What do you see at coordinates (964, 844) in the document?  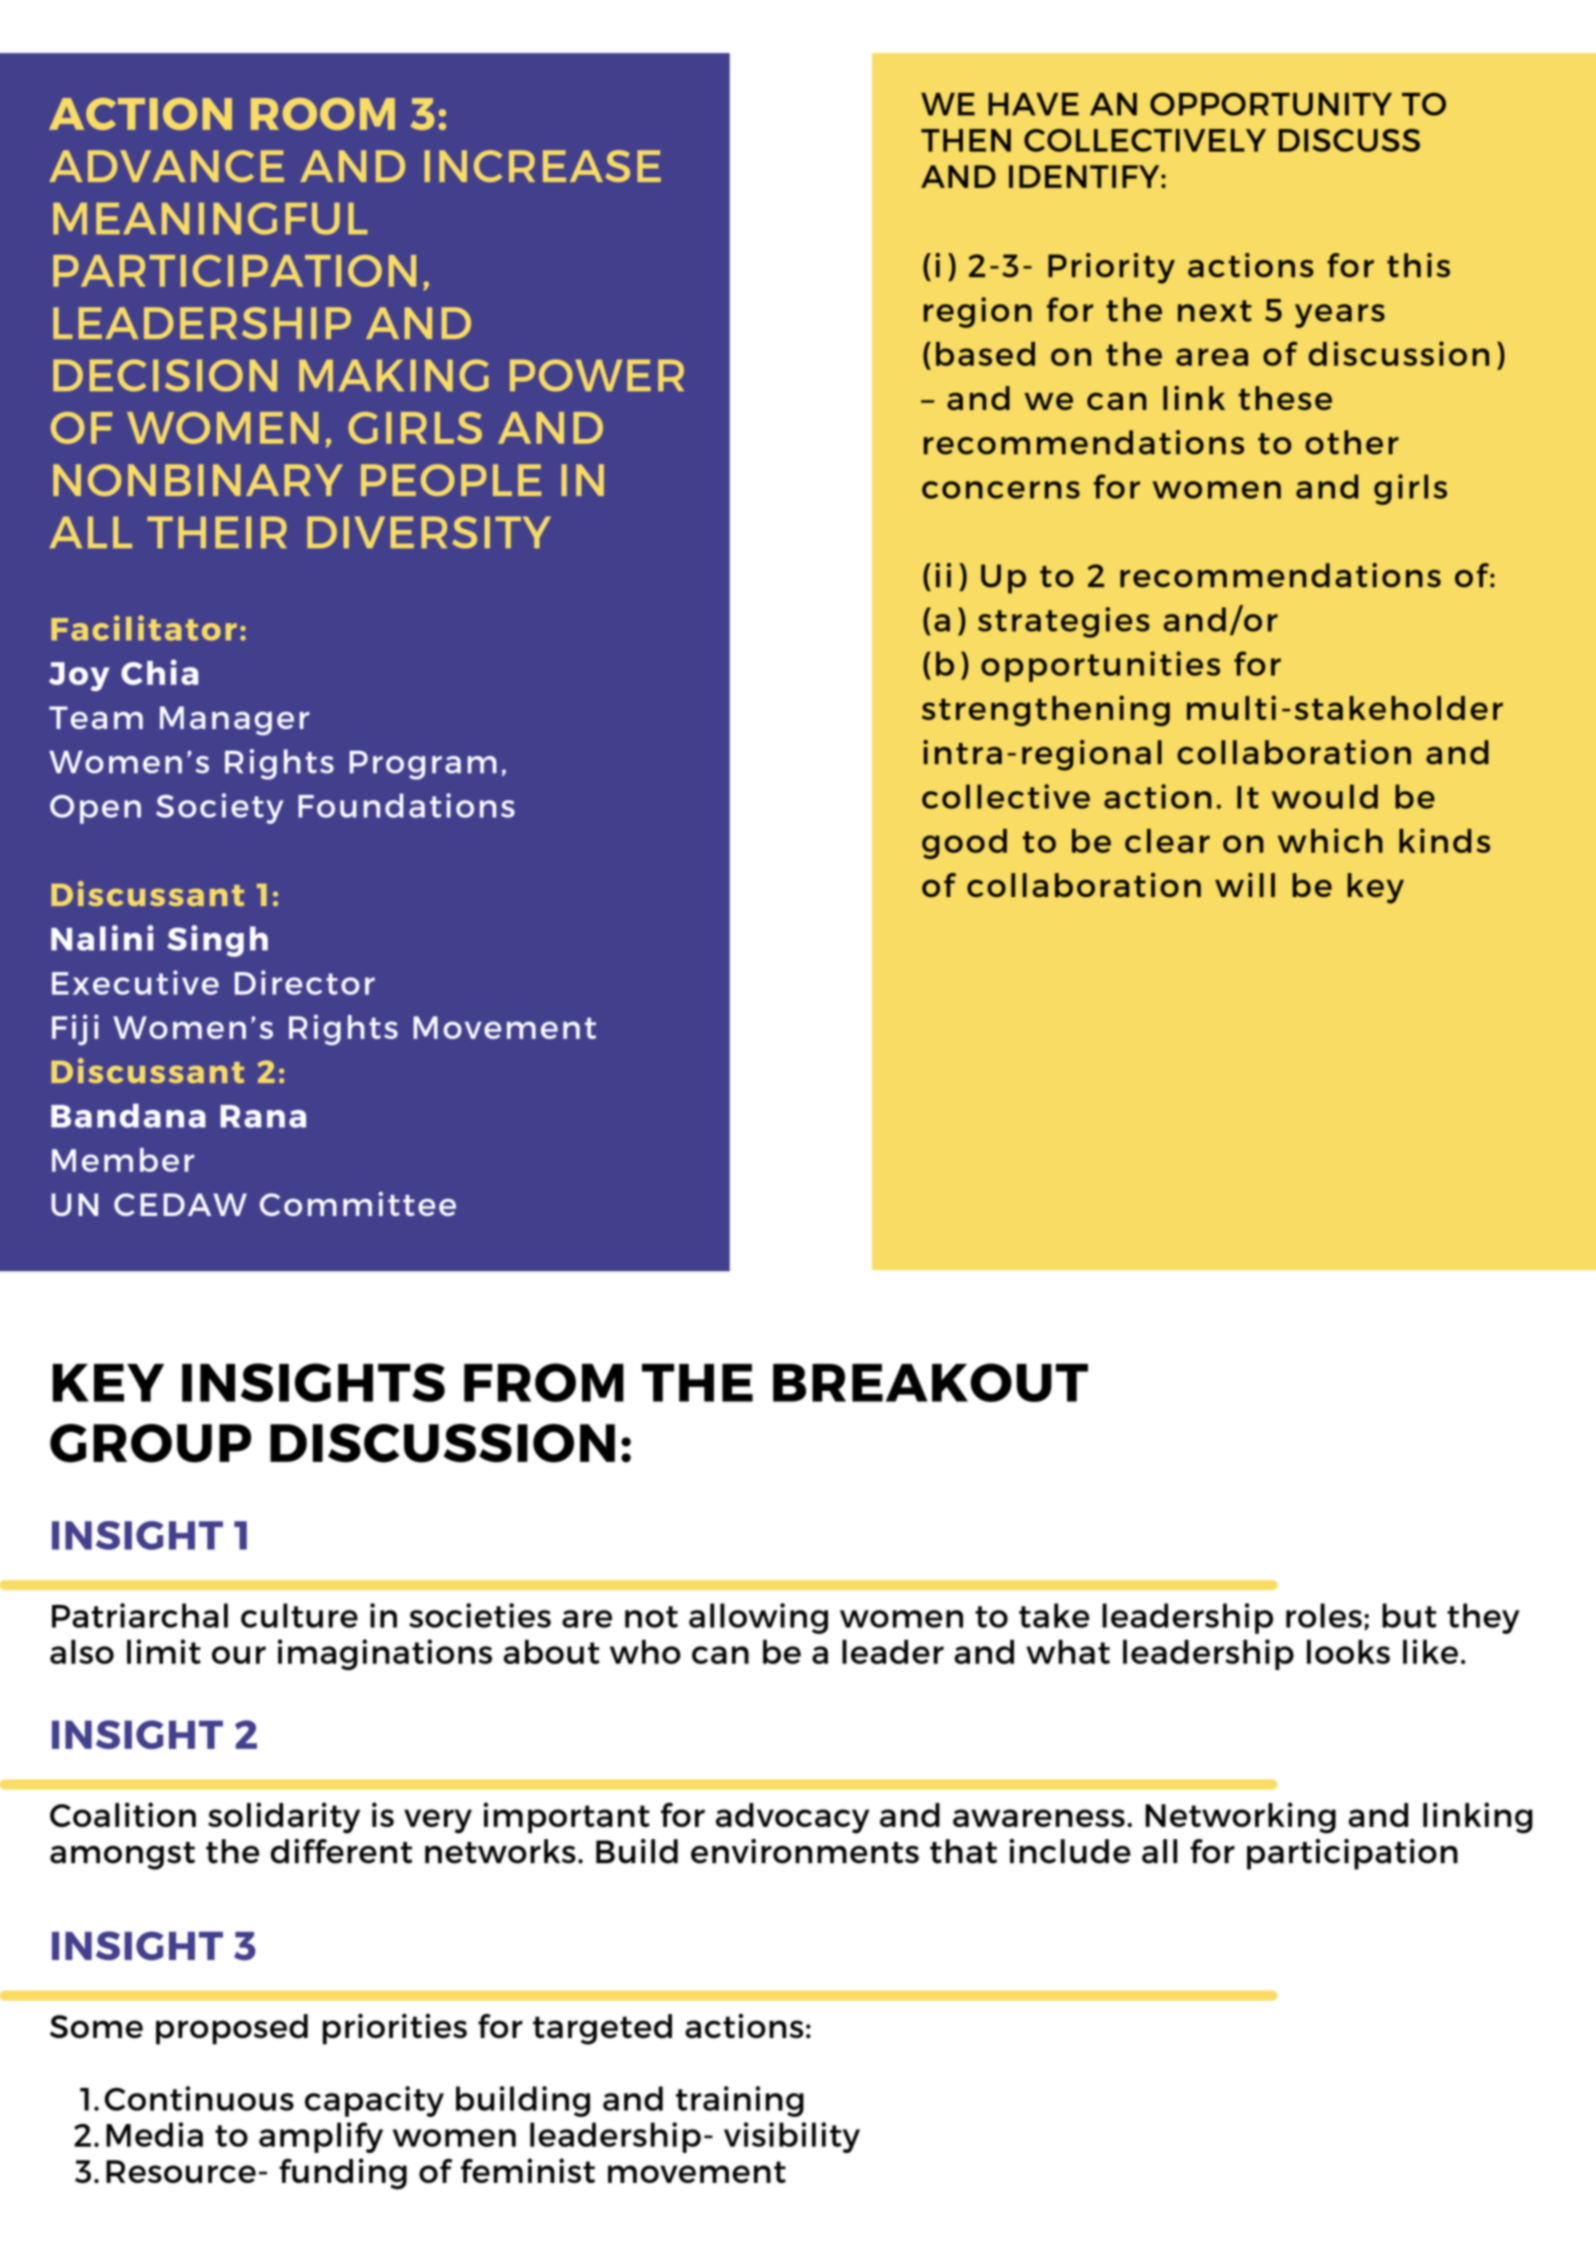 I see `good` at bounding box center [964, 844].
